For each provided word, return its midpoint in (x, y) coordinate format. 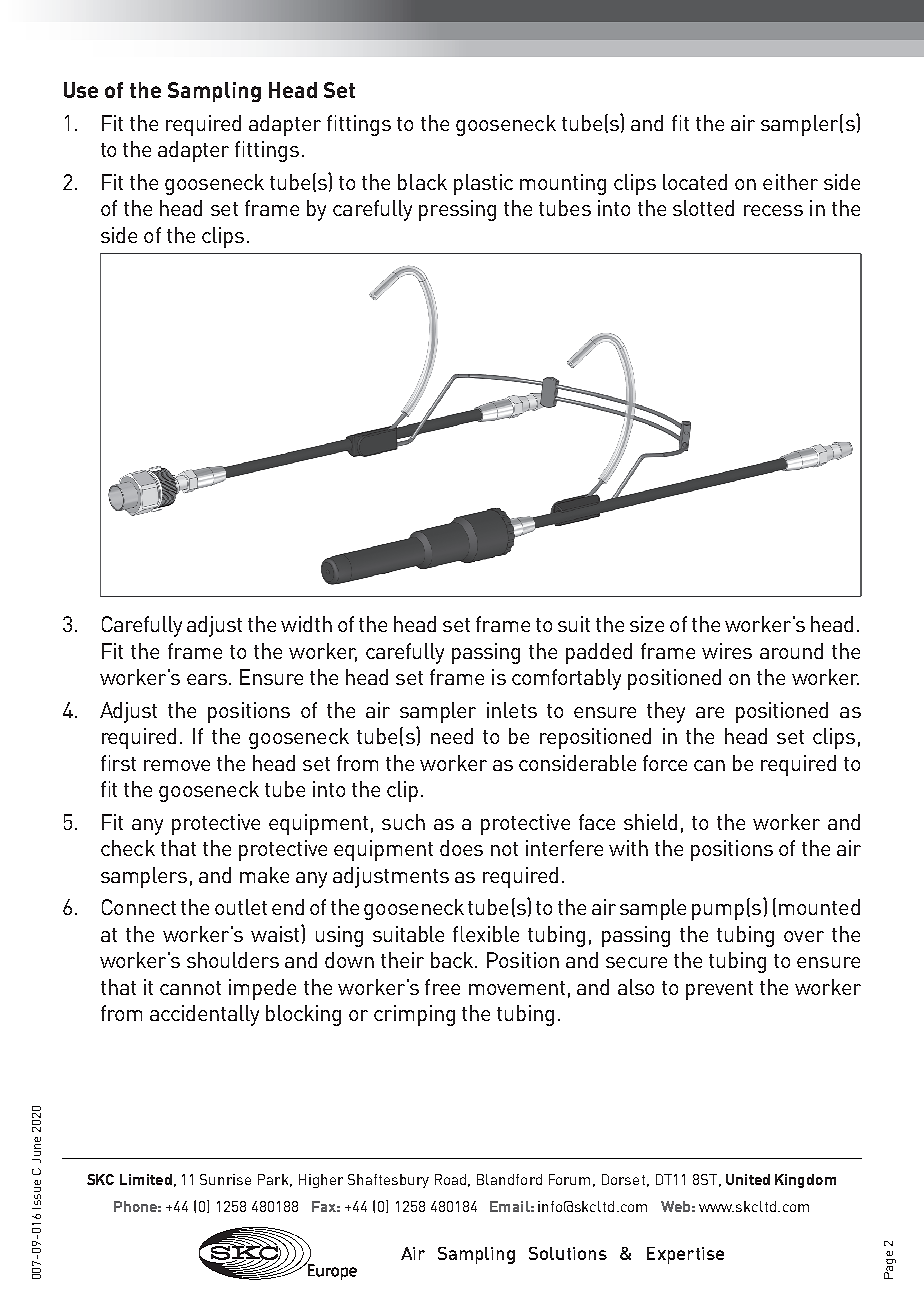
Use (81, 90)
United (748, 1179)
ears (207, 679)
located (695, 182)
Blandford (509, 1179)
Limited (146, 1179)
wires (727, 651)
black (422, 182)
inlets (512, 710)
